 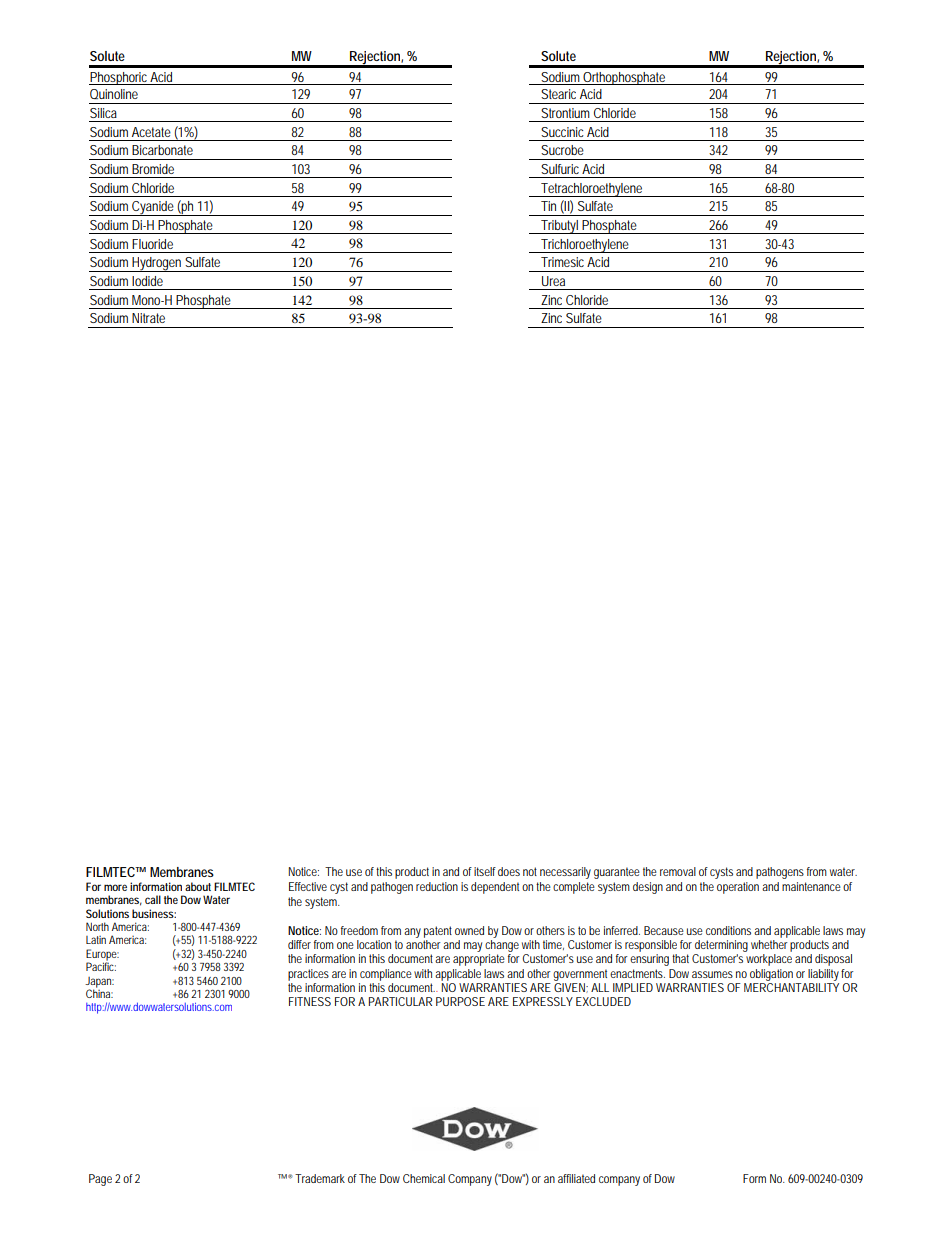 What do you see at coordinates (678, 871) in the page?
I see `removal` at bounding box center [678, 871].
